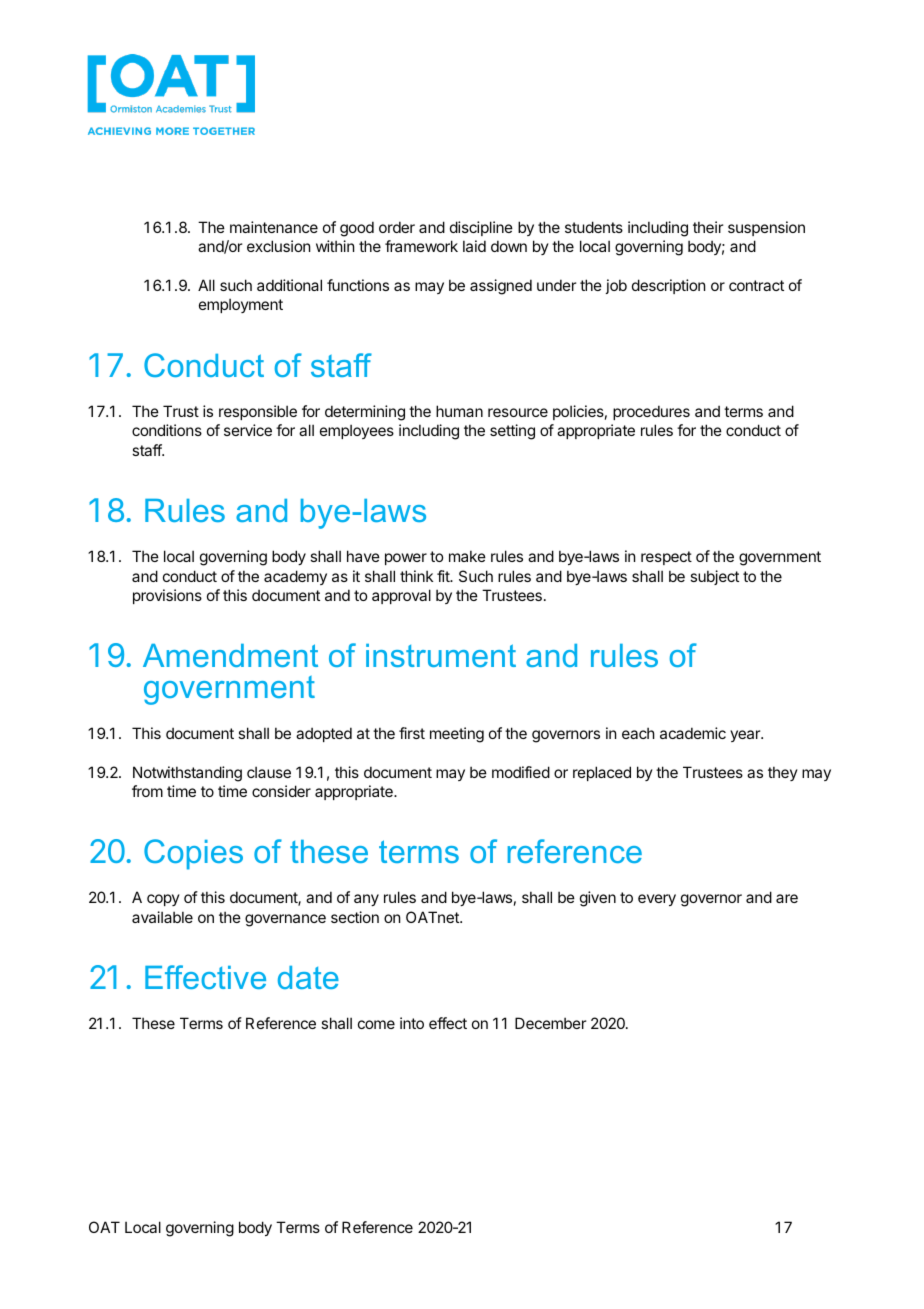  I want to click on Amendment, so click(230, 655).
